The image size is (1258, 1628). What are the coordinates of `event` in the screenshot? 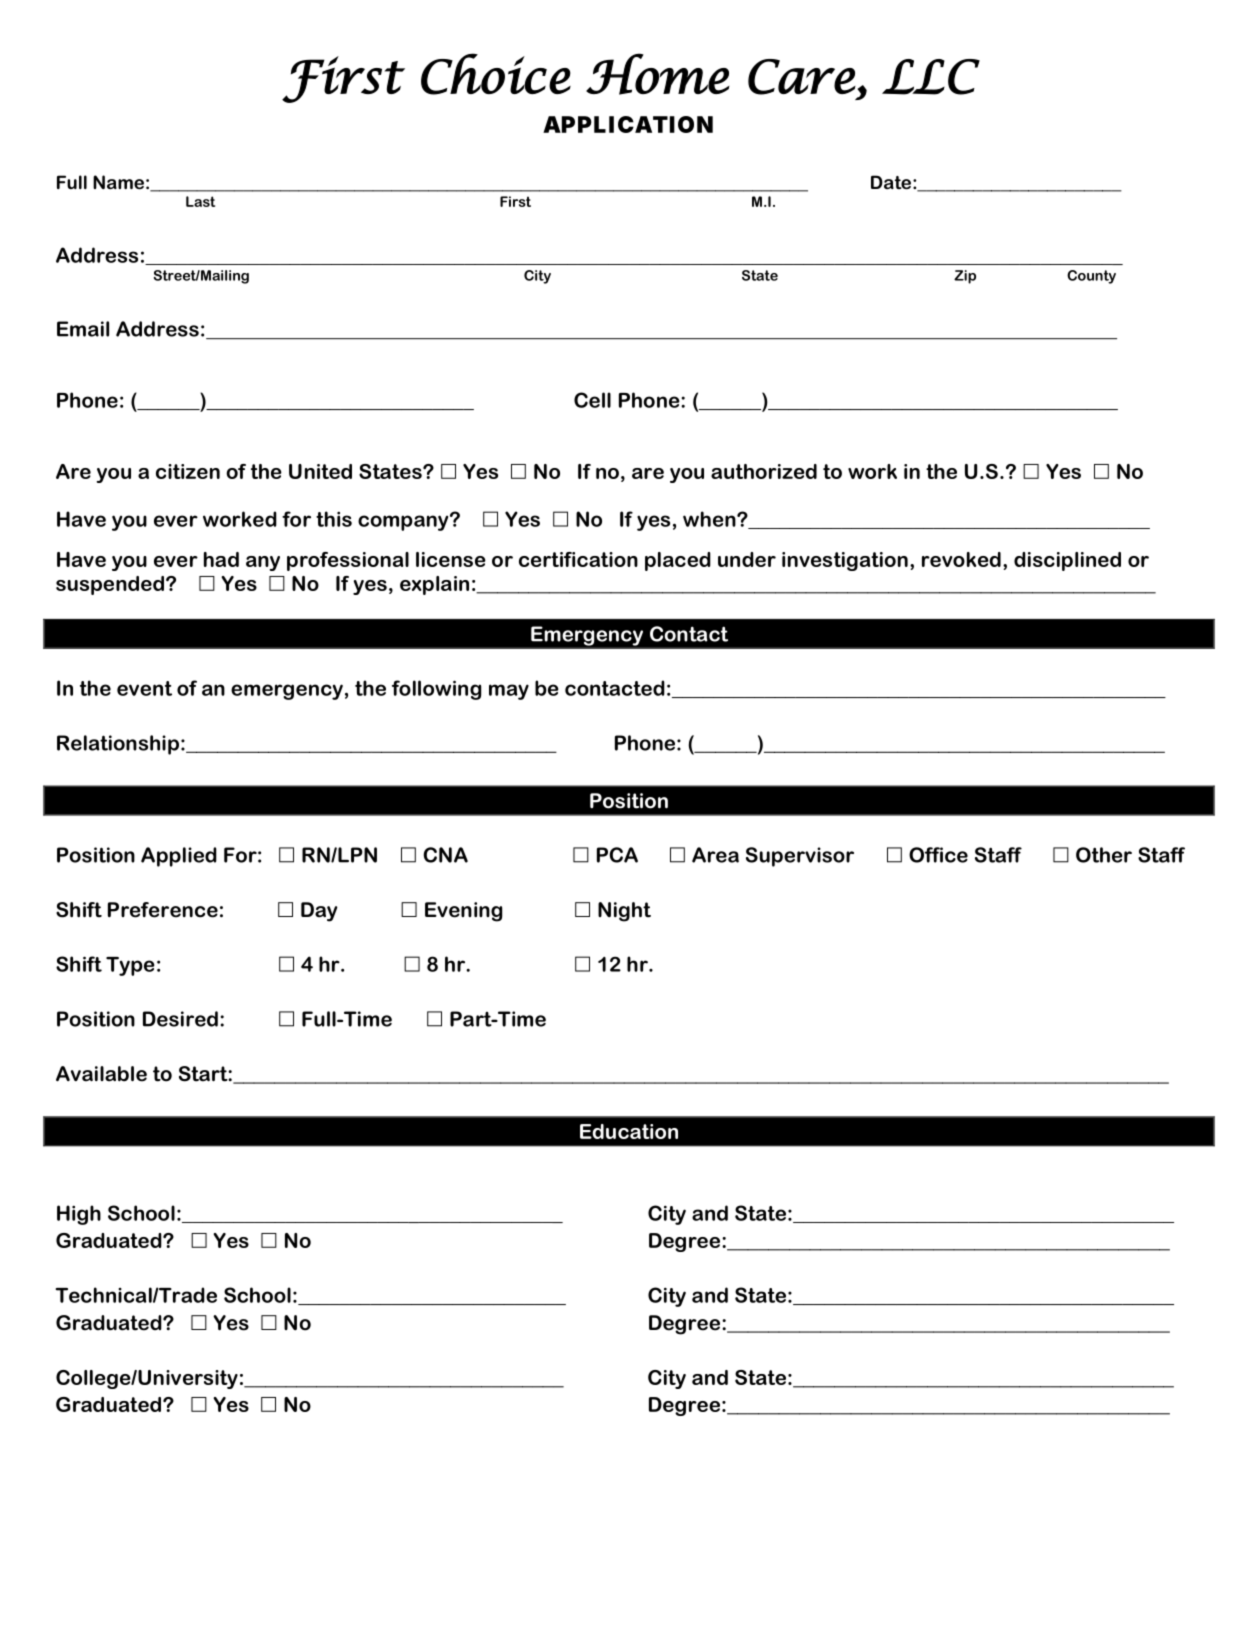 It's located at (144, 688).
